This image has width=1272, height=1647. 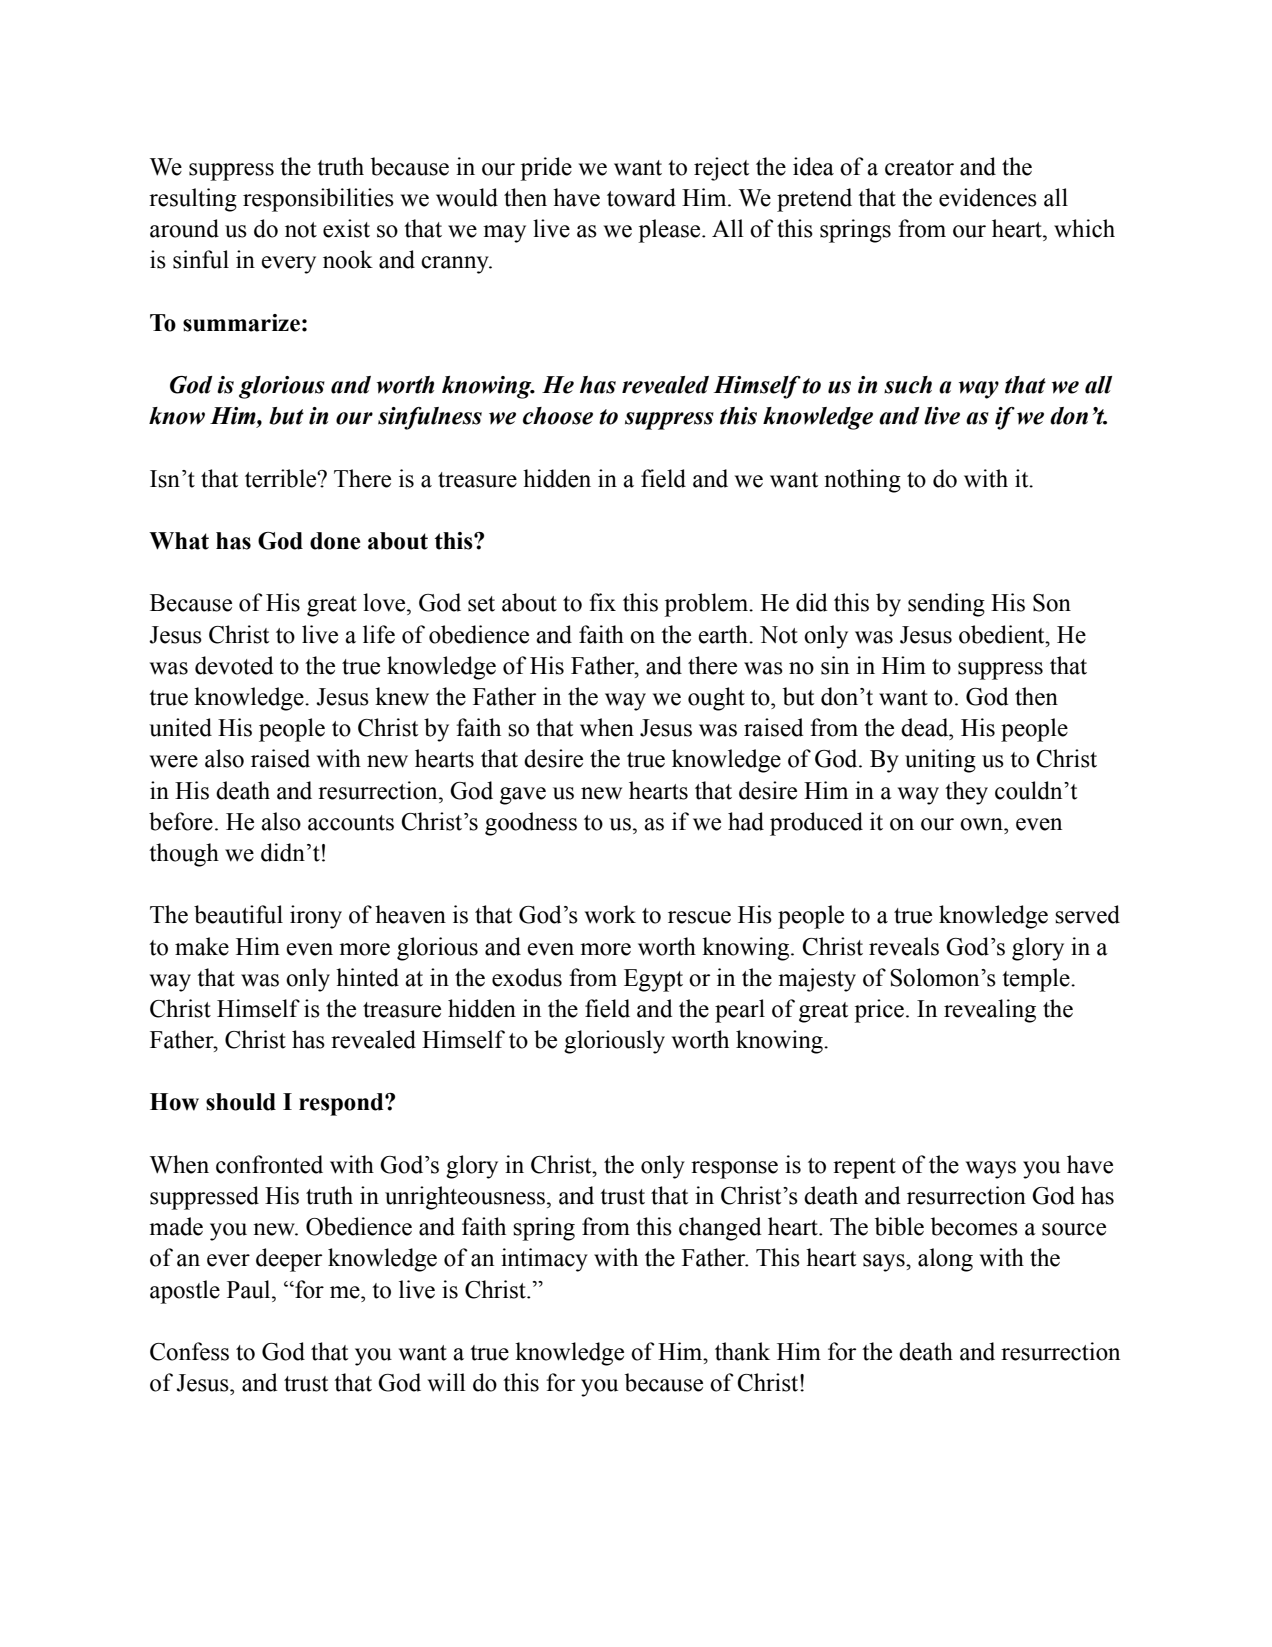 What do you see at coordinates (988, 197) in the image?
I see `evidences` at bounding box center [988, 197].
